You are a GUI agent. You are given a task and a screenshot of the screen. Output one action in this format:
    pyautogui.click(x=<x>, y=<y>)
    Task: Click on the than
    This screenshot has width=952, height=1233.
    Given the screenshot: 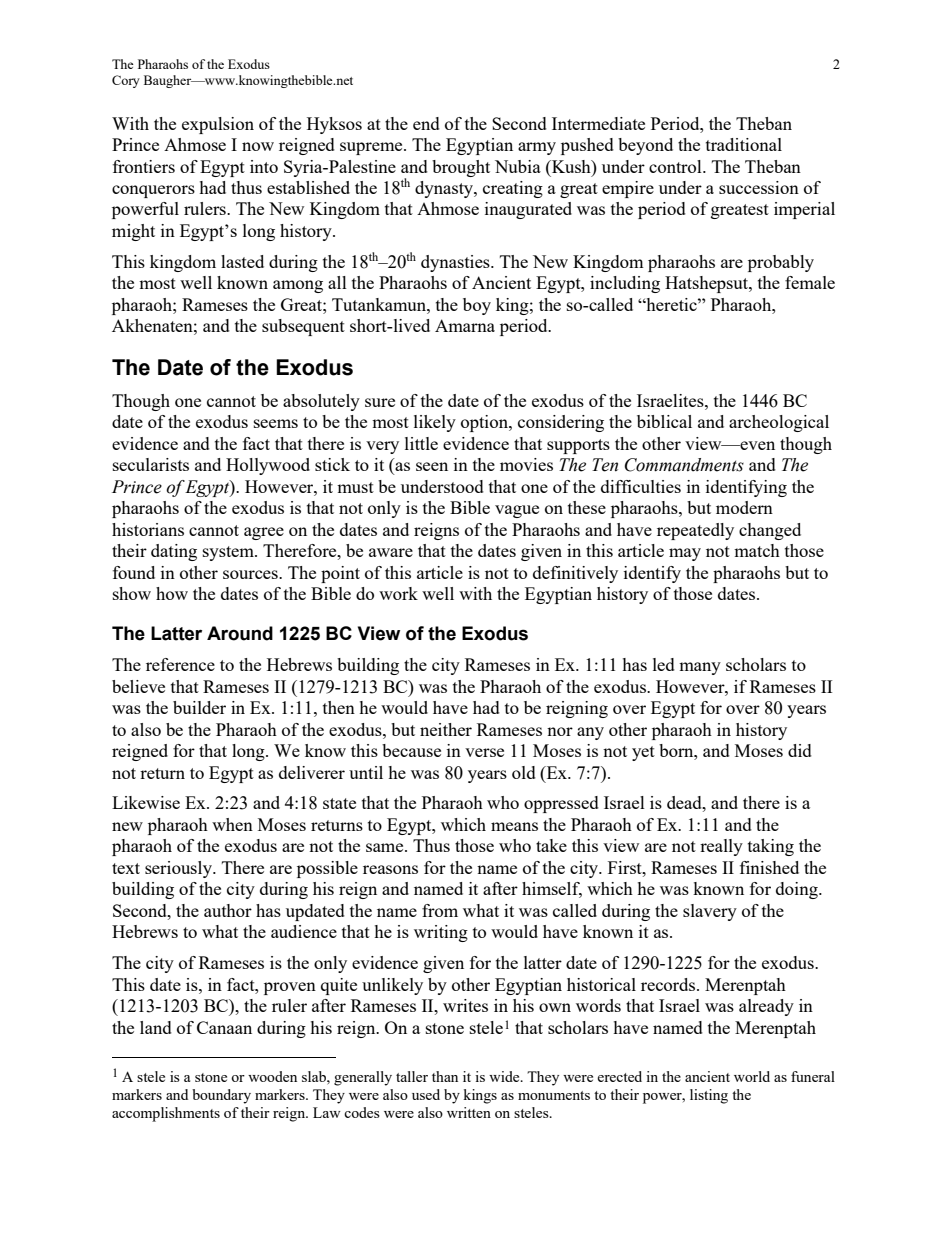 What is the action you would take?
    pyautogui.click(x=445, y=1076)
